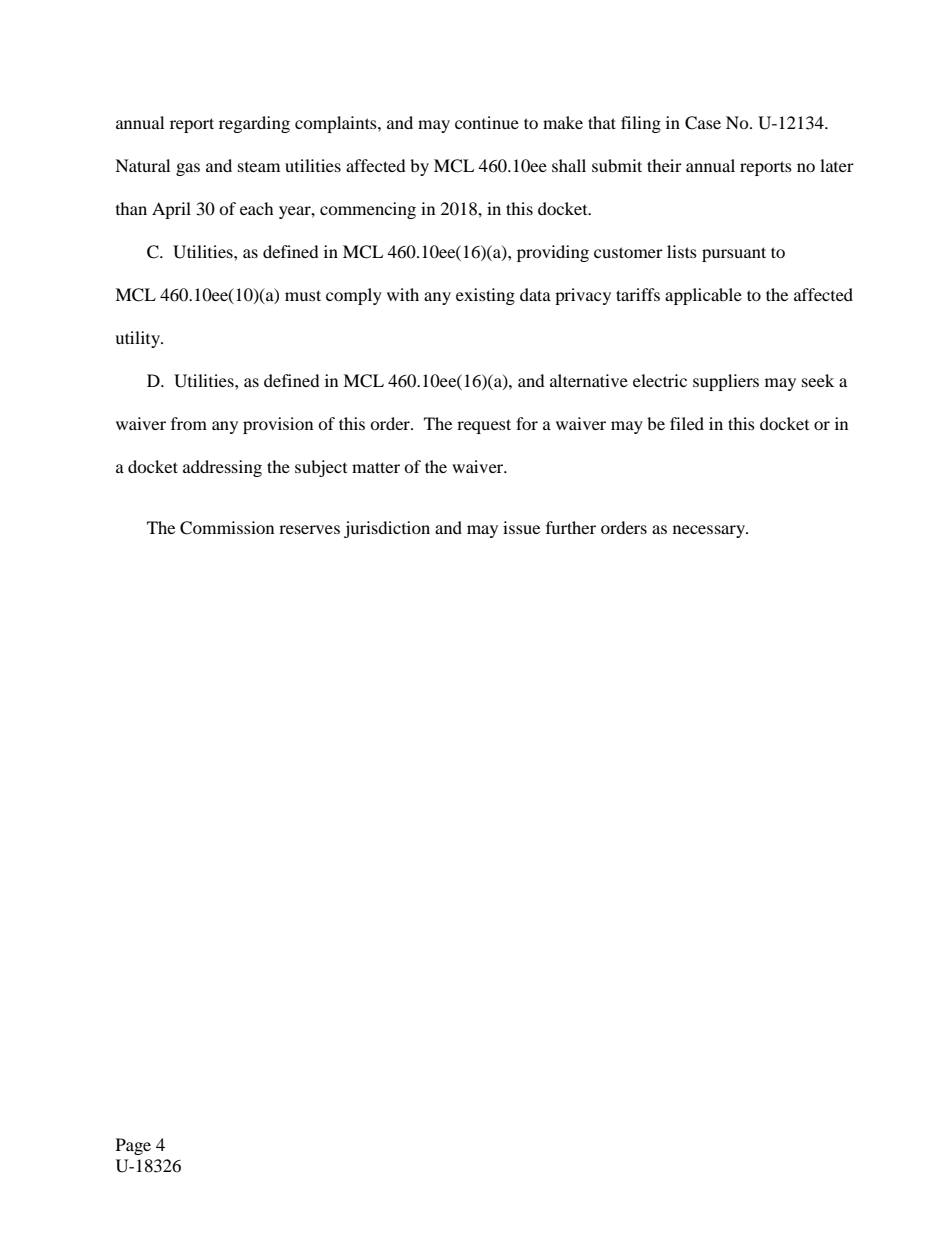  I want to click on necessary, so click(710, 531).
